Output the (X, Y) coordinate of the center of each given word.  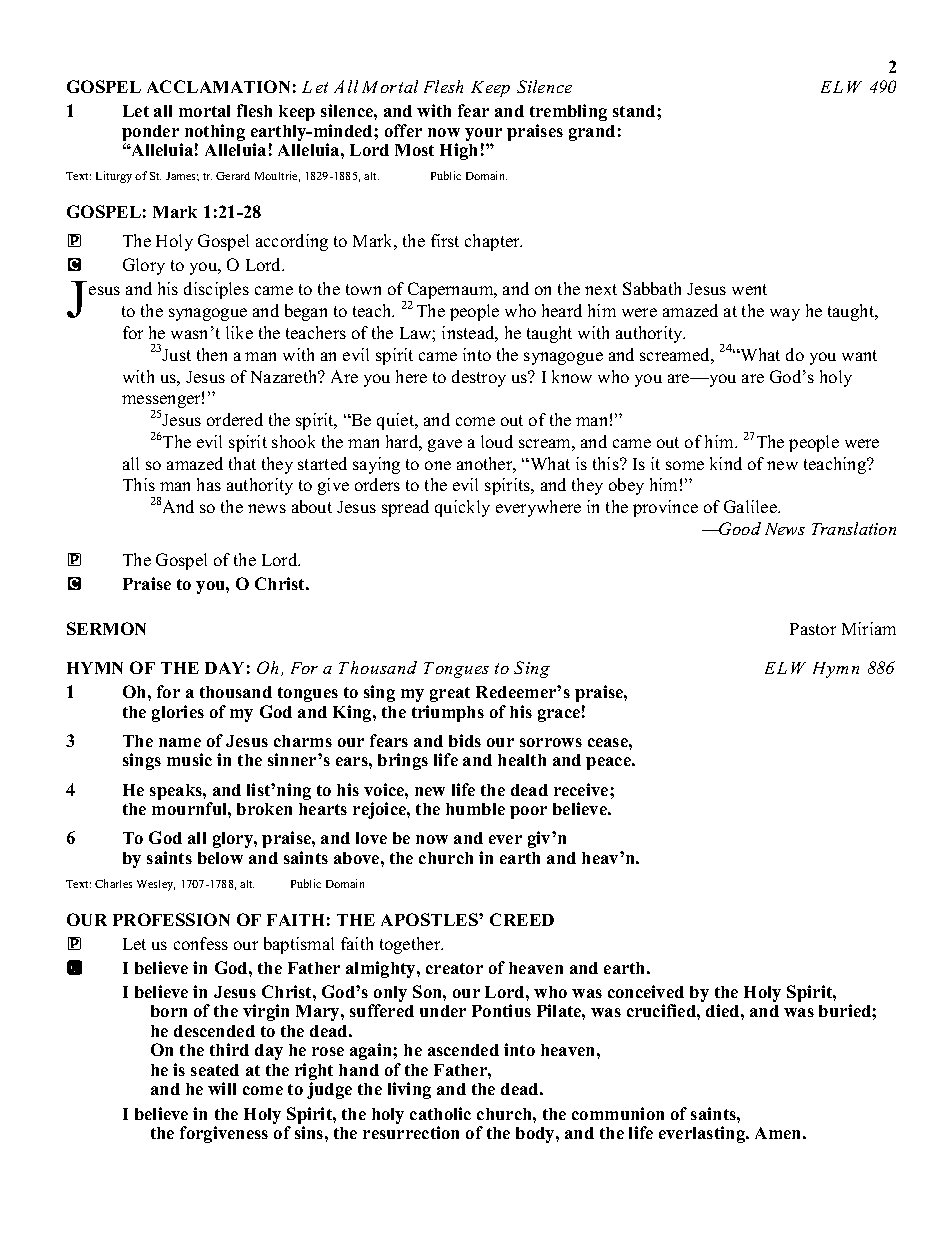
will (222, 1088)
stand (635, 111)
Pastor (813, 629)
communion (618, 1113)
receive (582, 789)
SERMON (106, 628)
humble (475, 809)
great (450, 694)
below (220, 858)
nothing (215, 134)
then (212, 354)
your (483, 136)
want (859, 355)
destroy (479, 378)
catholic (440, 1113)
